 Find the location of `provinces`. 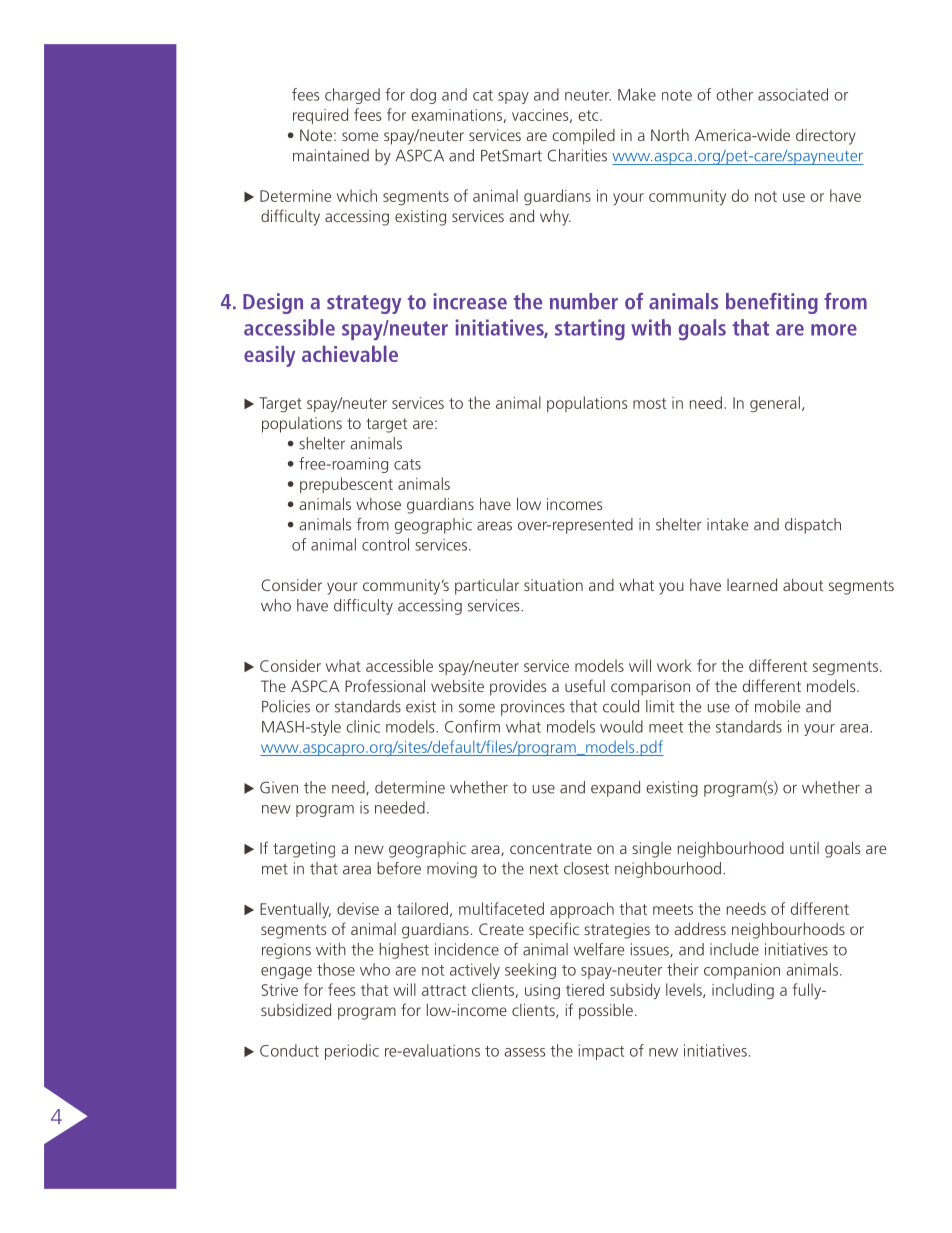

provinces is located at coordinates (533, 708).
